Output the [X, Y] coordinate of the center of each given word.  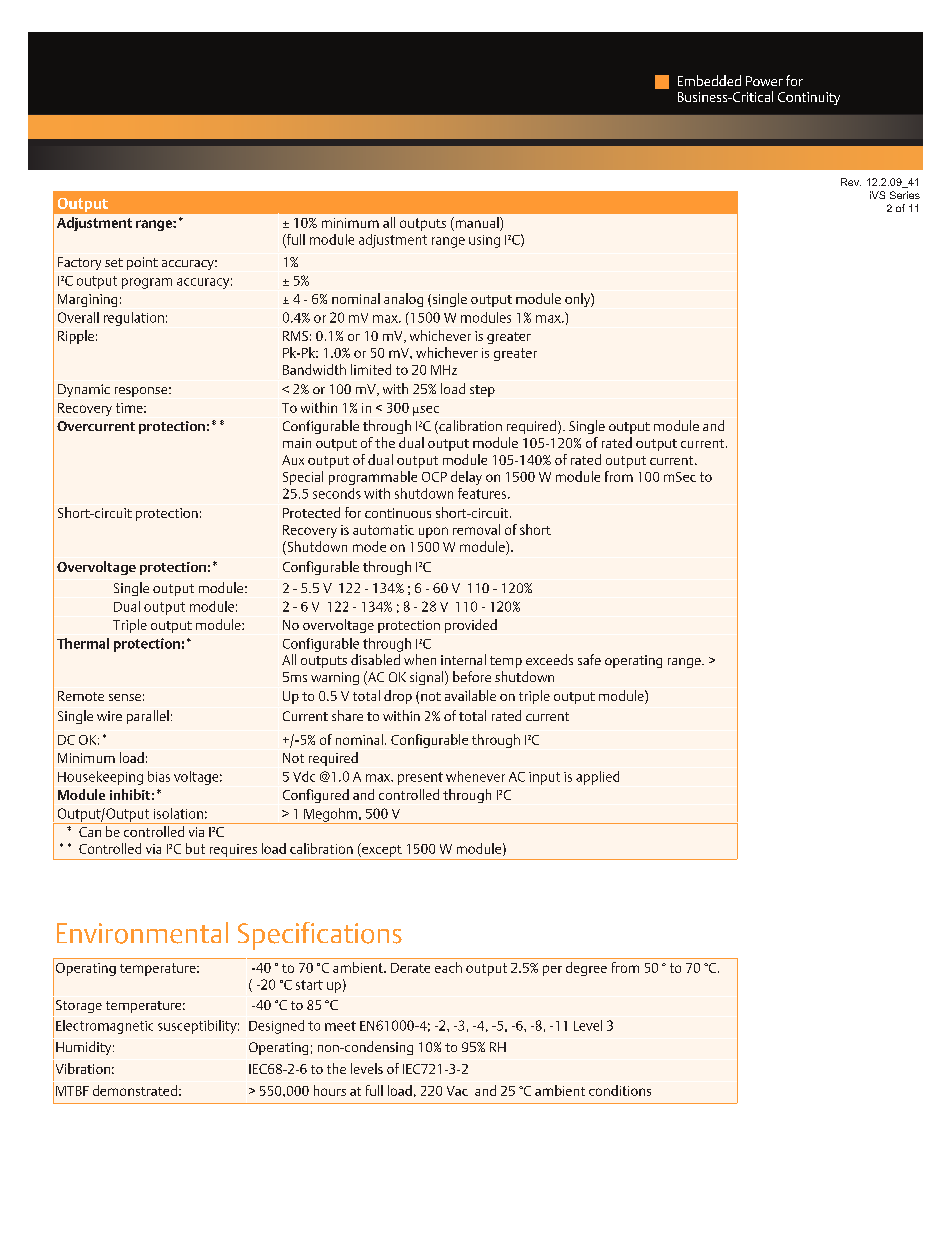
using [484, 241]
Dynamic [84, 390]
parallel [148, 717]
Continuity [809, 98]
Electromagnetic [104, 1027]
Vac [457, 1091]
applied [597, 778]
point [142, 263]
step [482, 391]
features [483, 493]
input [544, 778]
